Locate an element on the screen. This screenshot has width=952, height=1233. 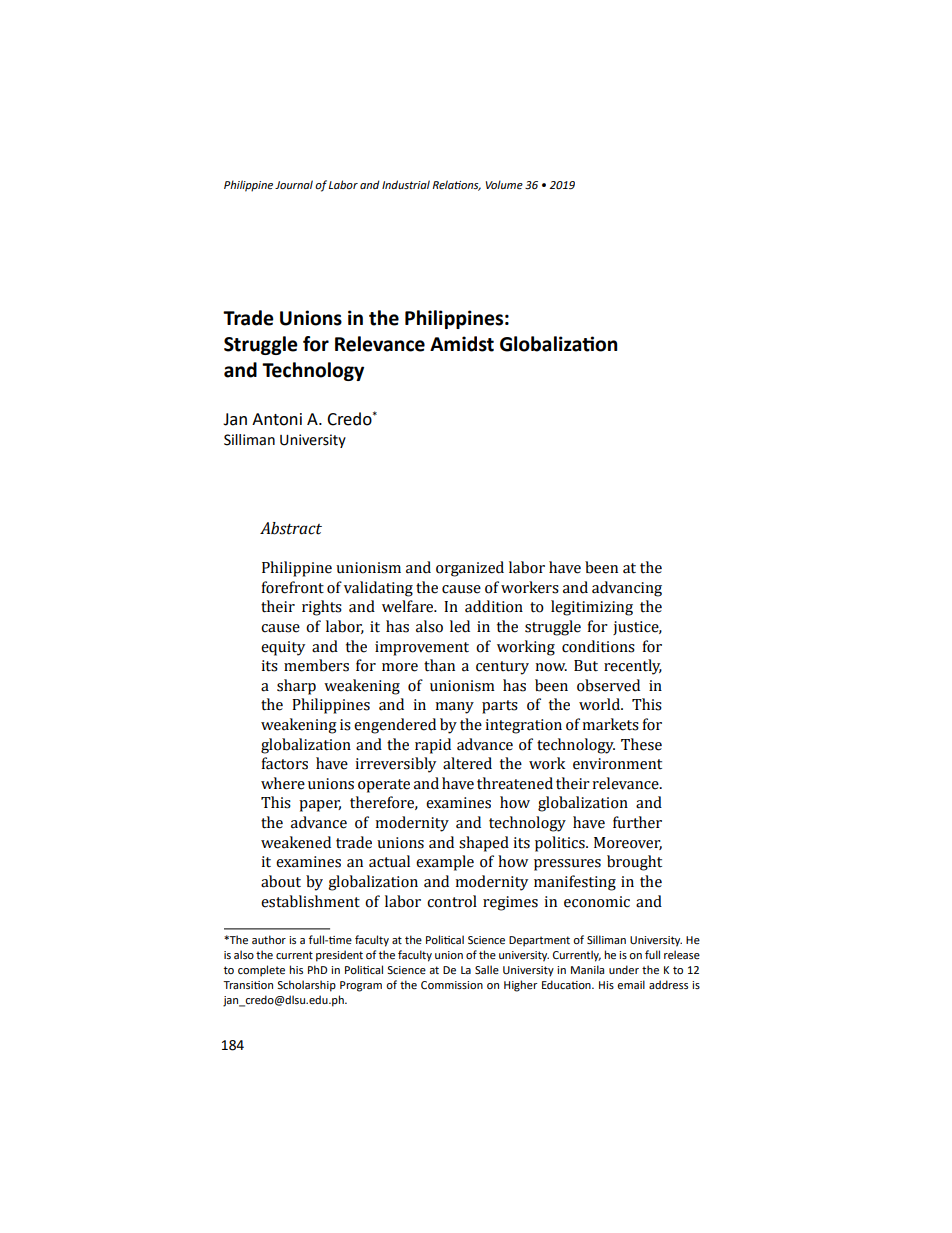
Volume is located at coordinates (504, 185).
